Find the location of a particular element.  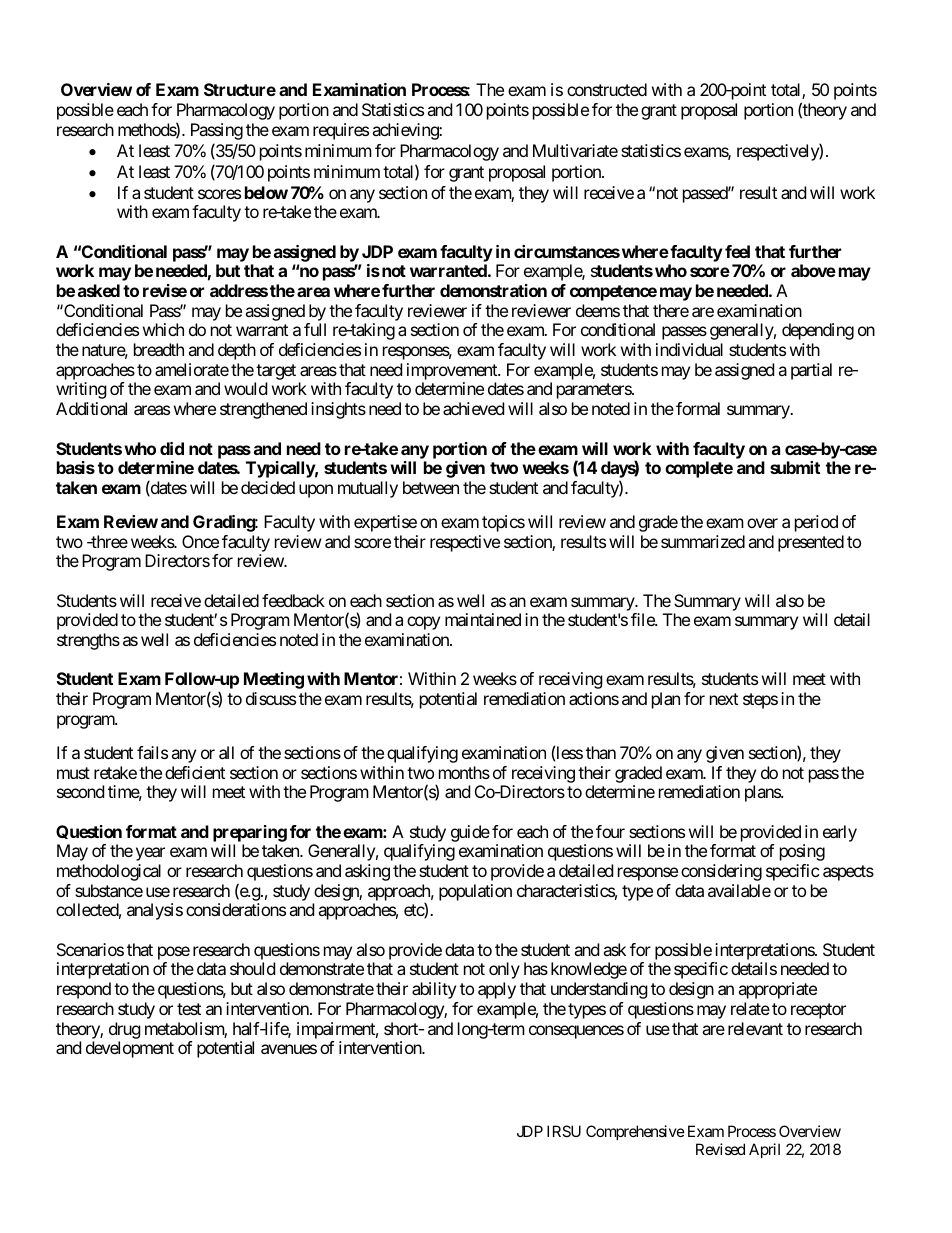

achieving is located at coordinates (406, 131).
